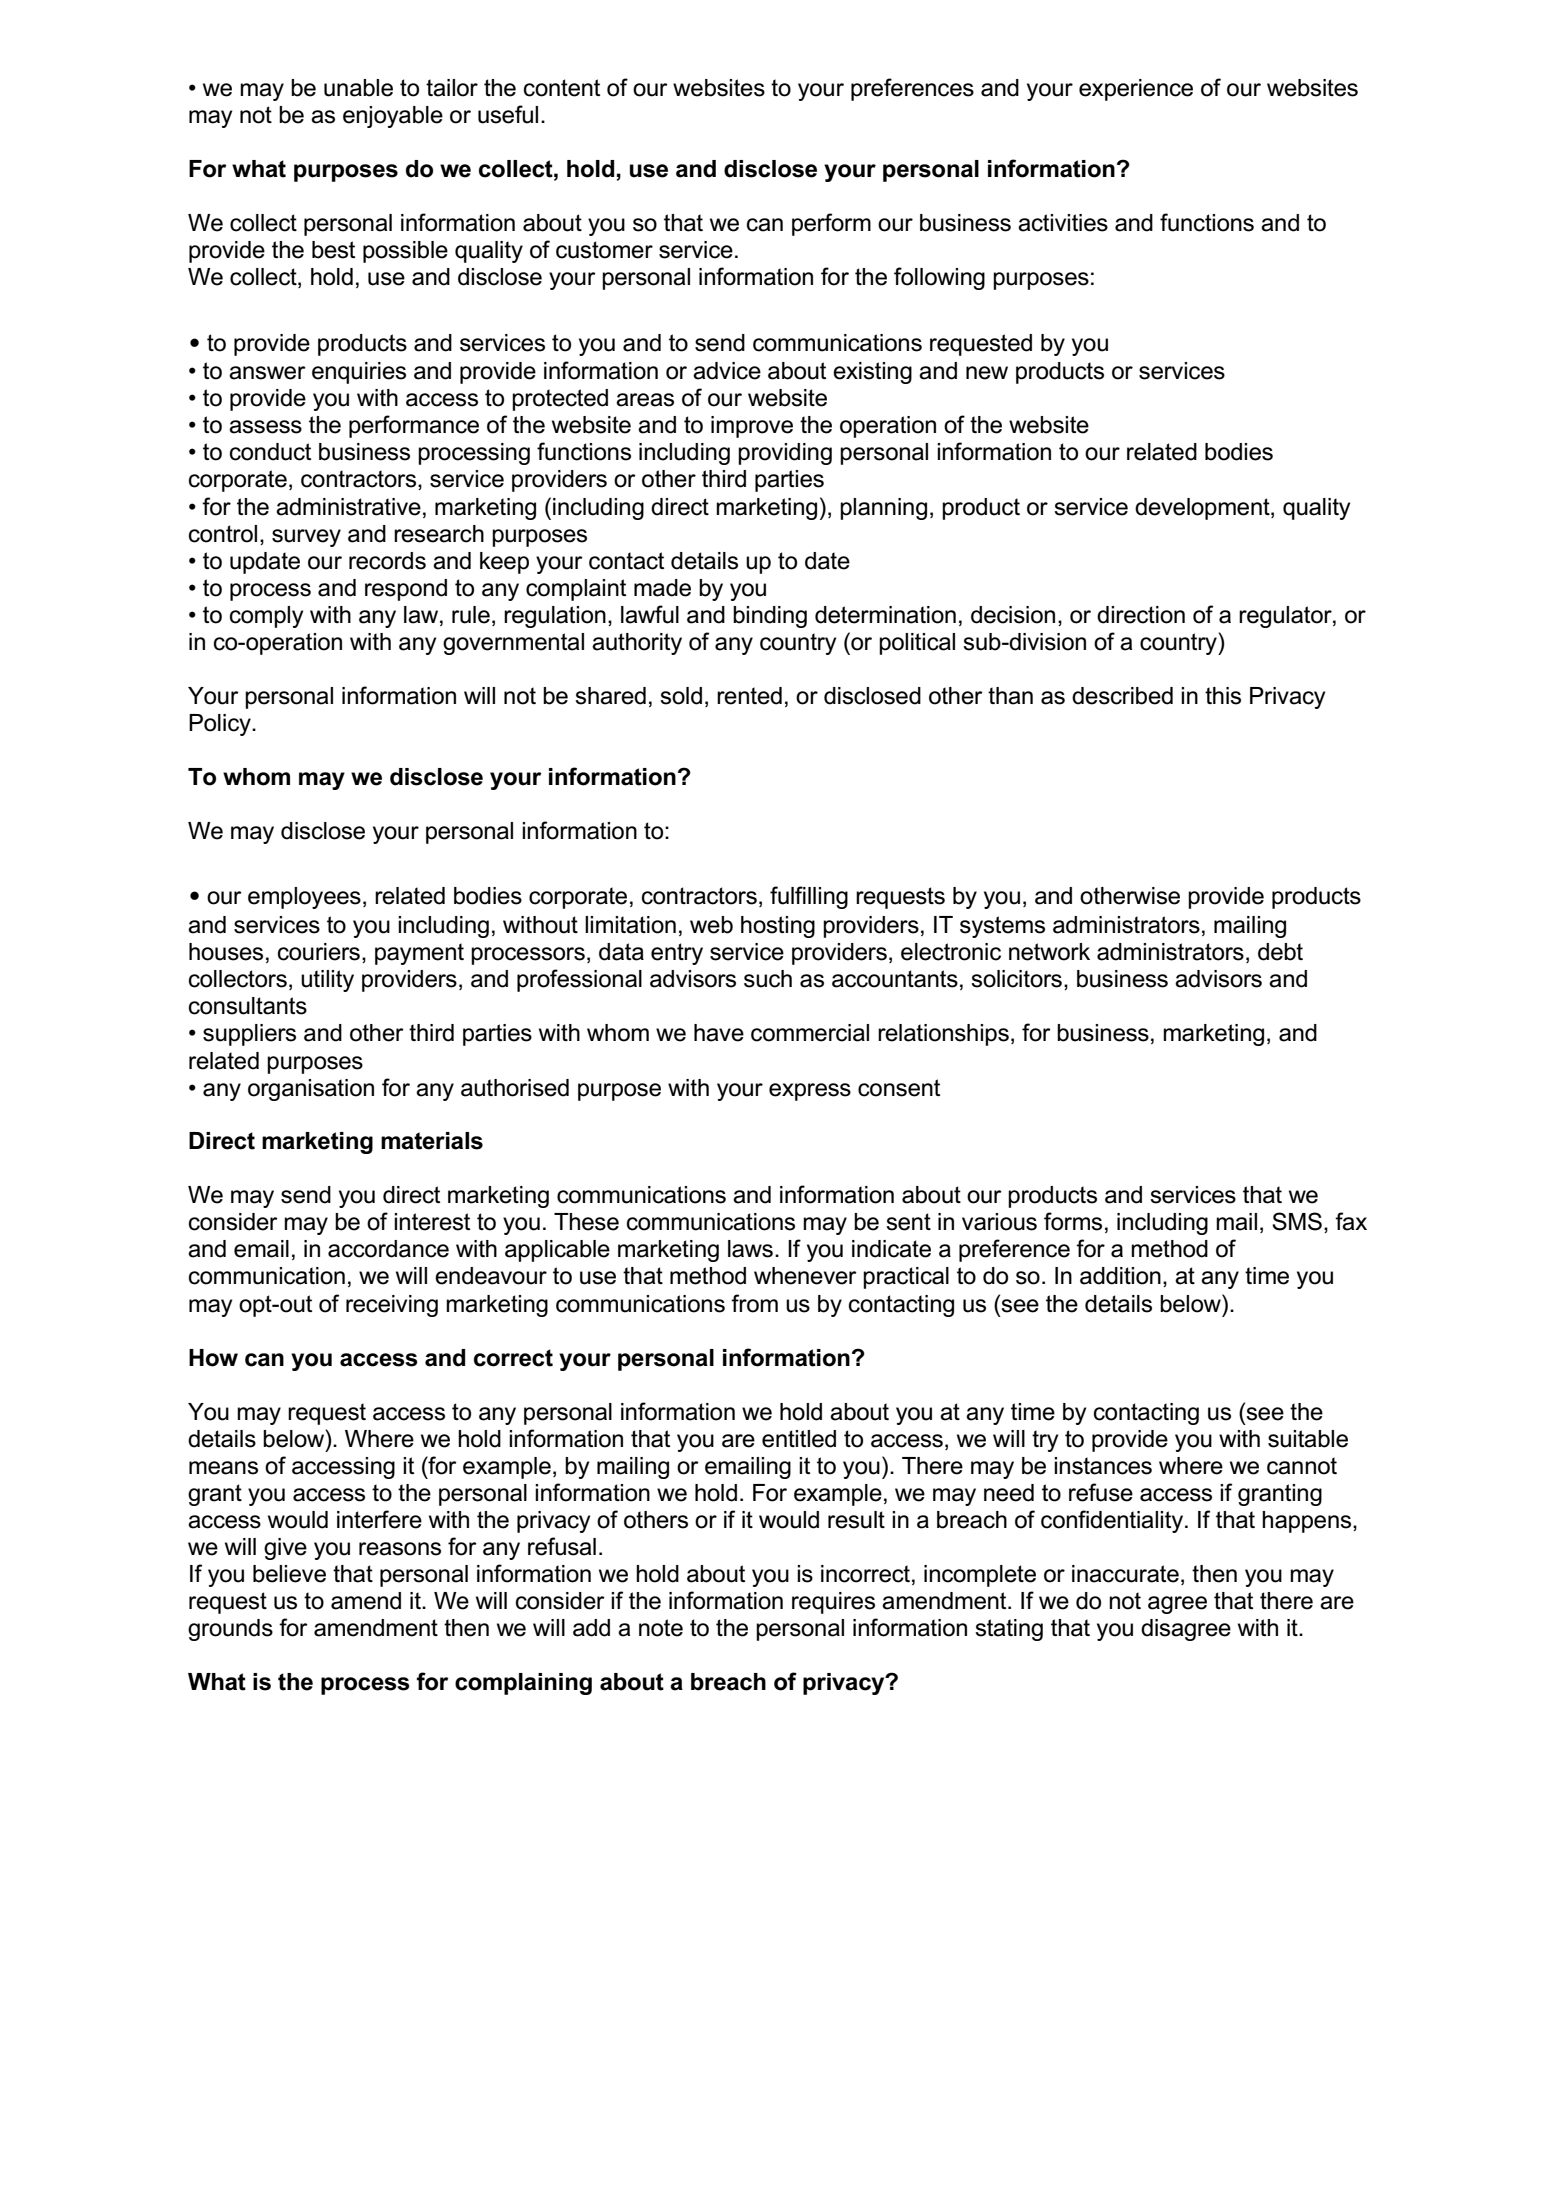 The image size is (1555, 2200). Describe the element at coordinates (1280, 952) in the screenshot. I see `debt` at that location.
